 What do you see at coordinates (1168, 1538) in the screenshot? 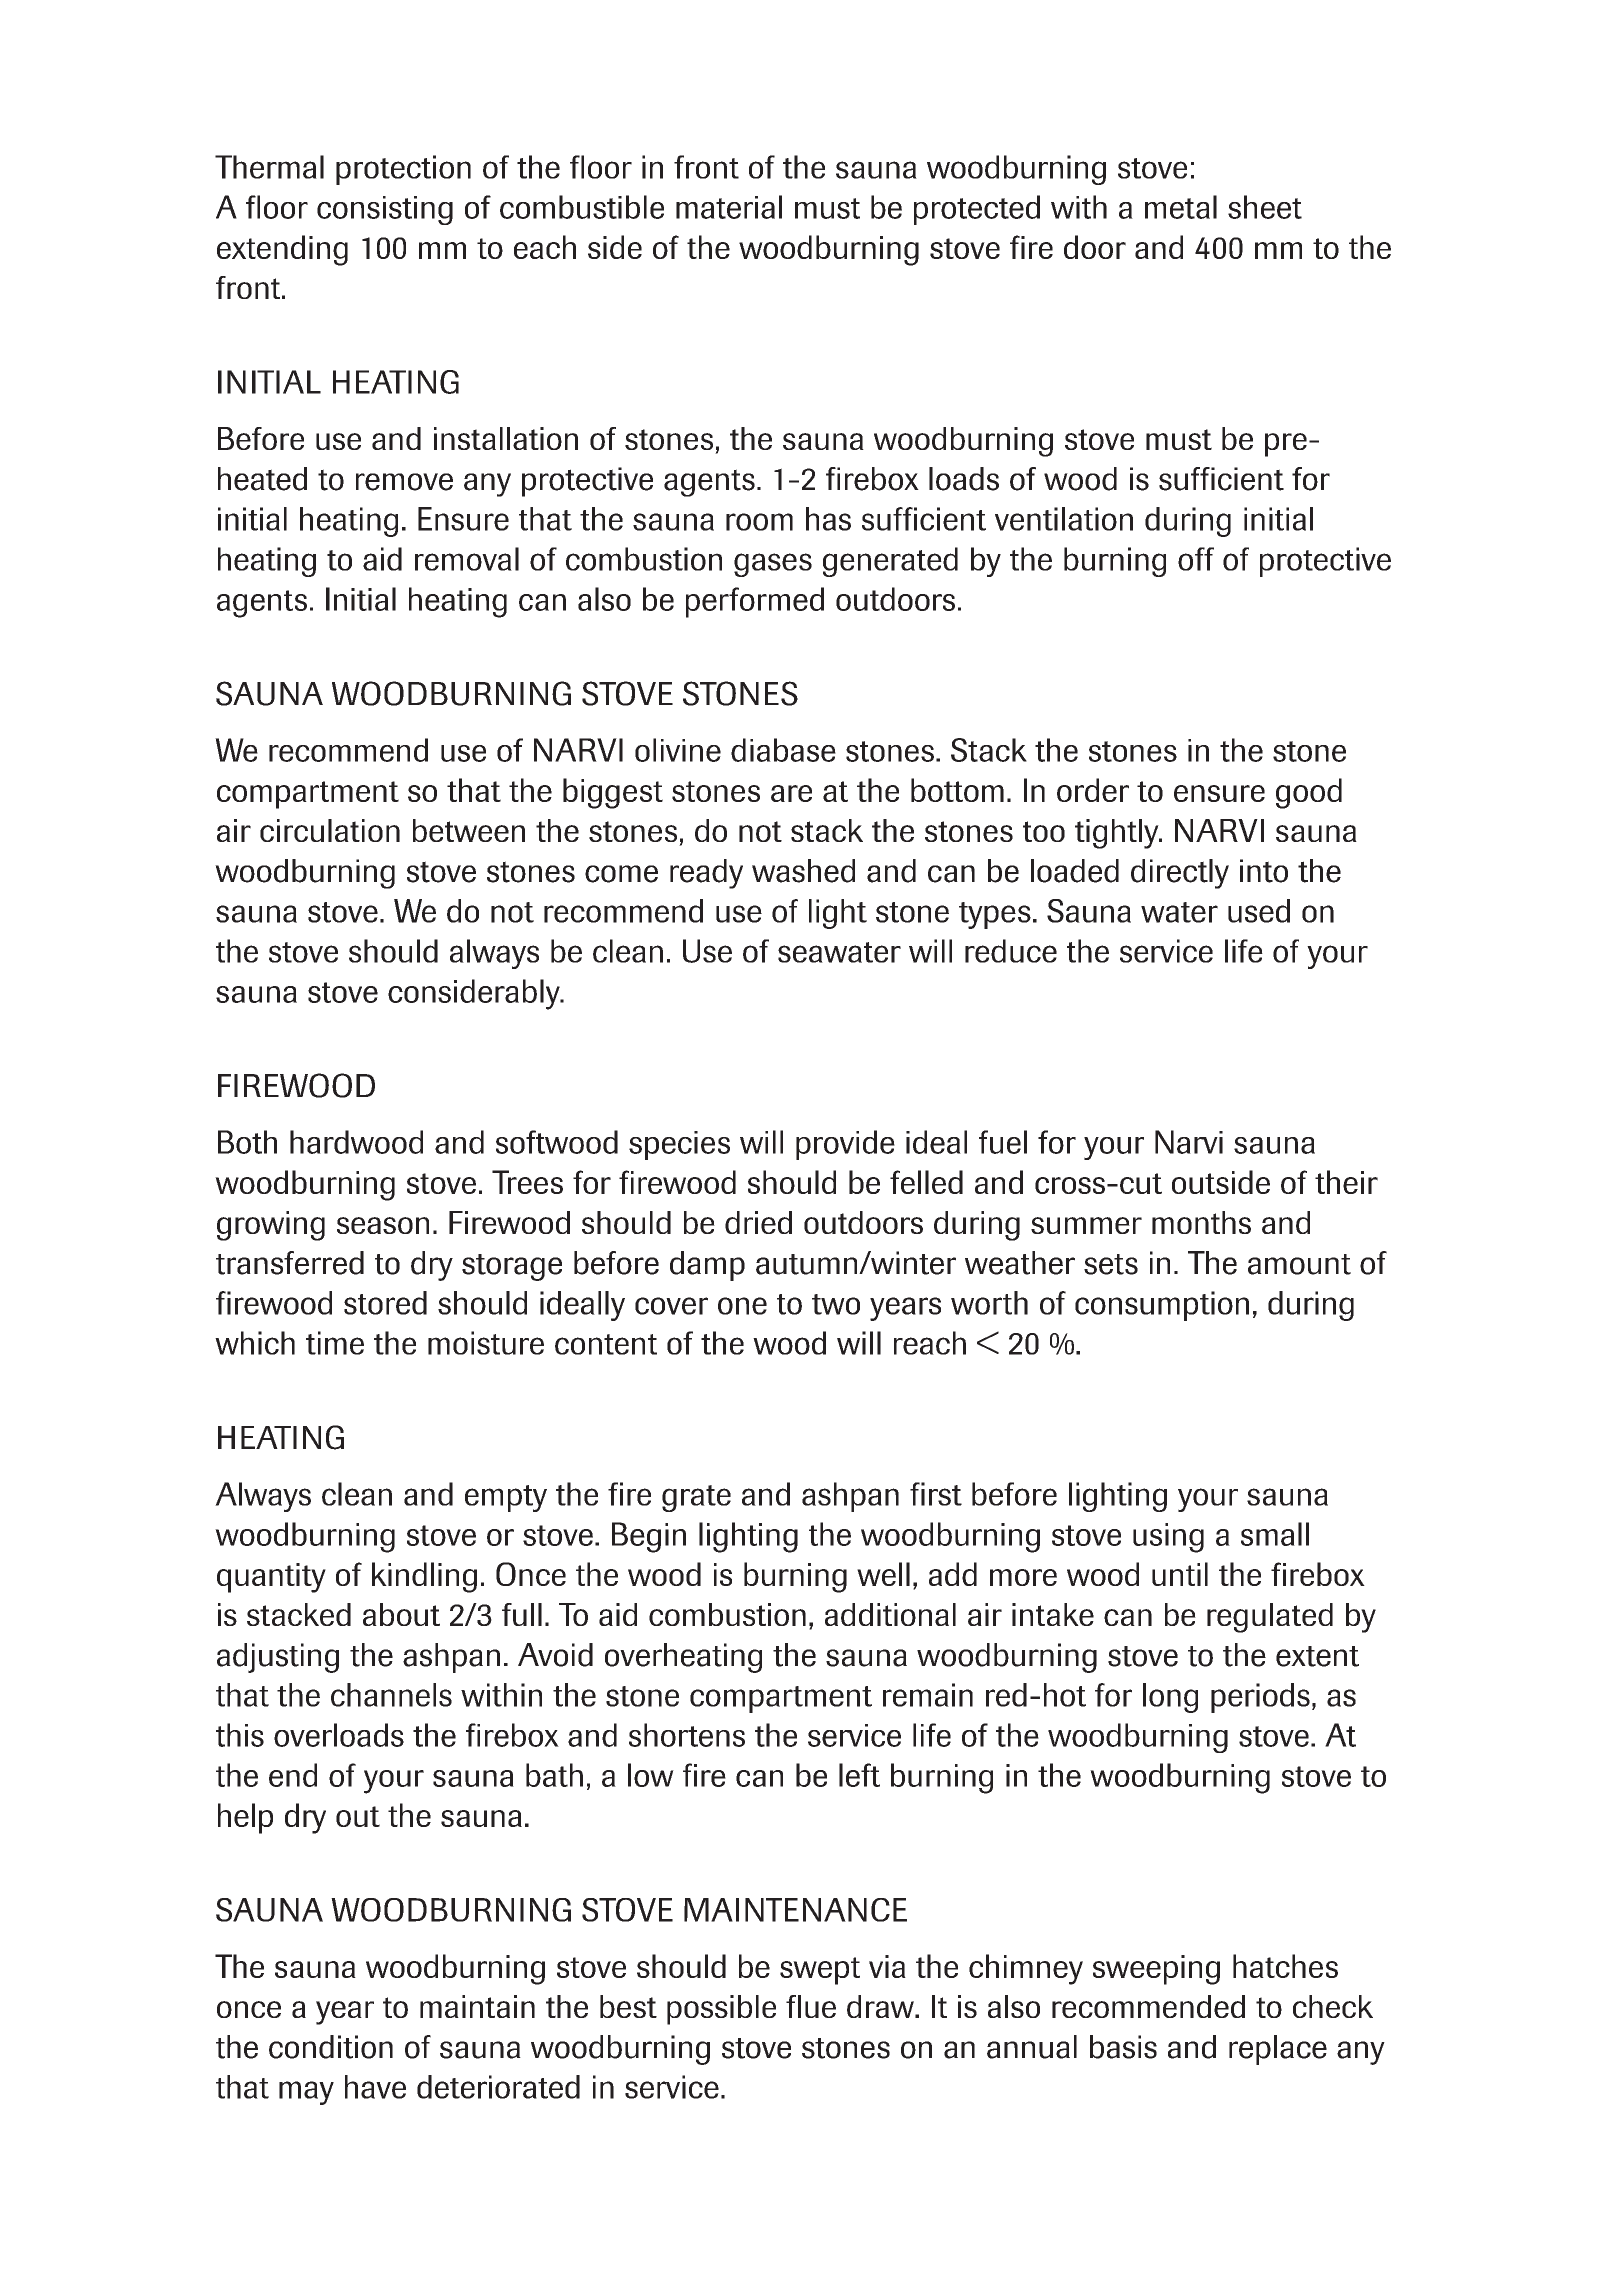
I see `using` at bounding box center [1168, 1538].
